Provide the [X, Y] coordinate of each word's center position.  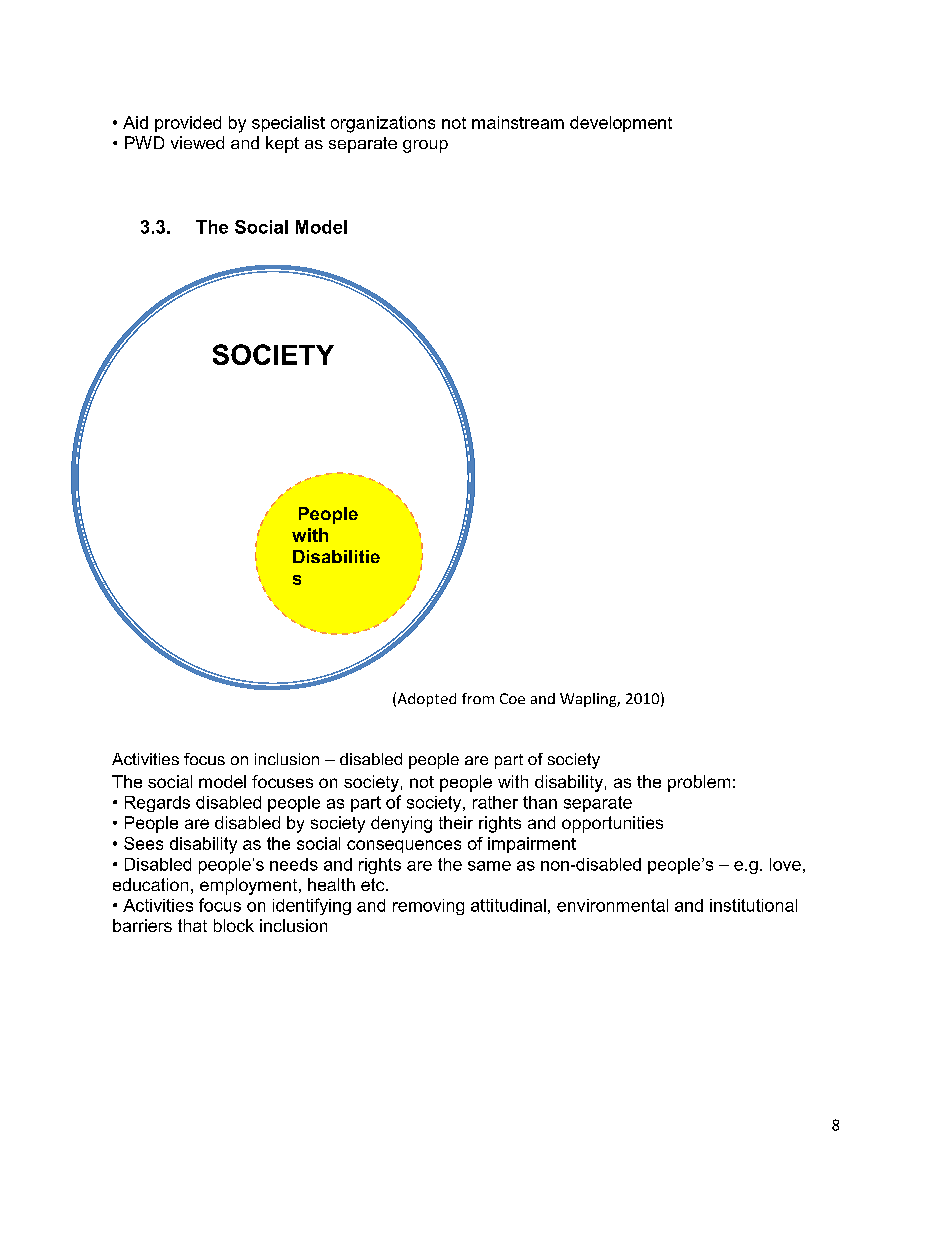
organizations [383, 124]
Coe [512, 698]
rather [495, 802]
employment [250, 886]
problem [699, 783]
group [425, 146]
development [621, 124]
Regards [157, 804]
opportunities [612, 824]
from [478, 698]
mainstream [518, 122]
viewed [197, 142]
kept [282, 144]
